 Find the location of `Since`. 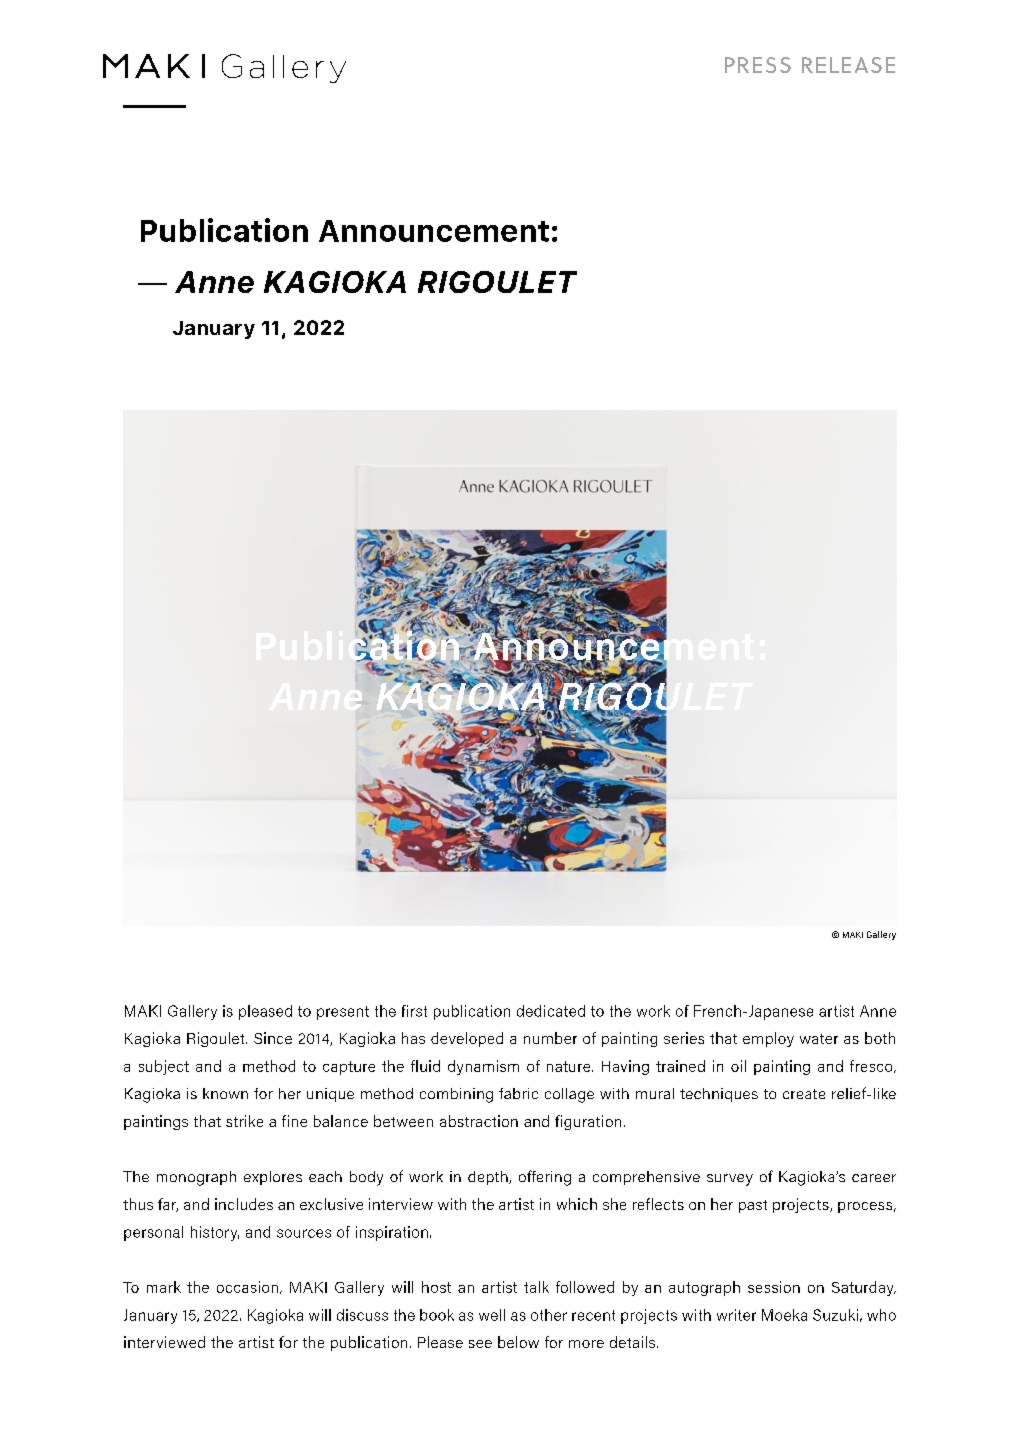

Since is located at coordinates (273, 1038).
